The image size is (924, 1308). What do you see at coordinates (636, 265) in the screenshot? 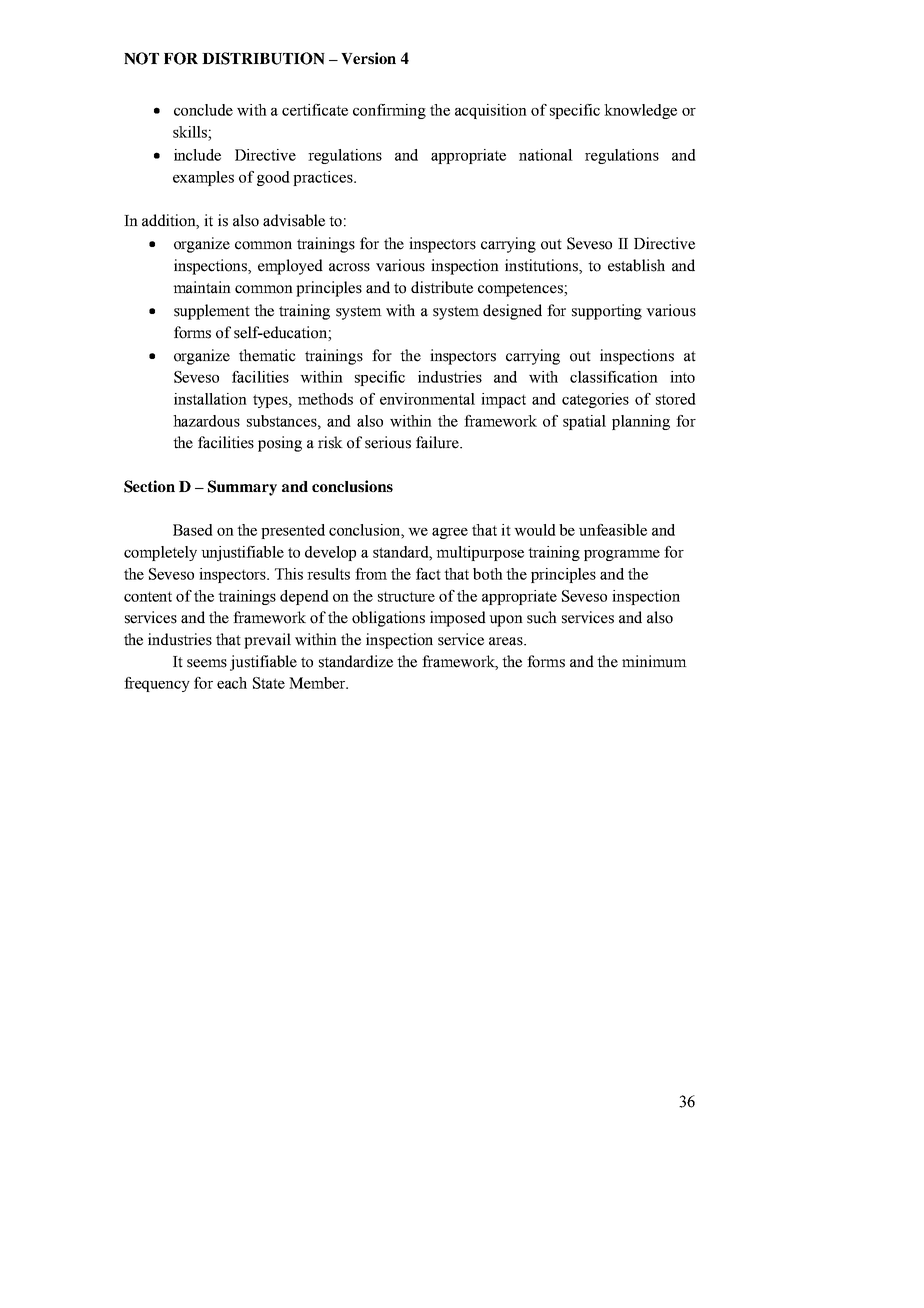
I see `establish` at bounding box center [636, 265].
